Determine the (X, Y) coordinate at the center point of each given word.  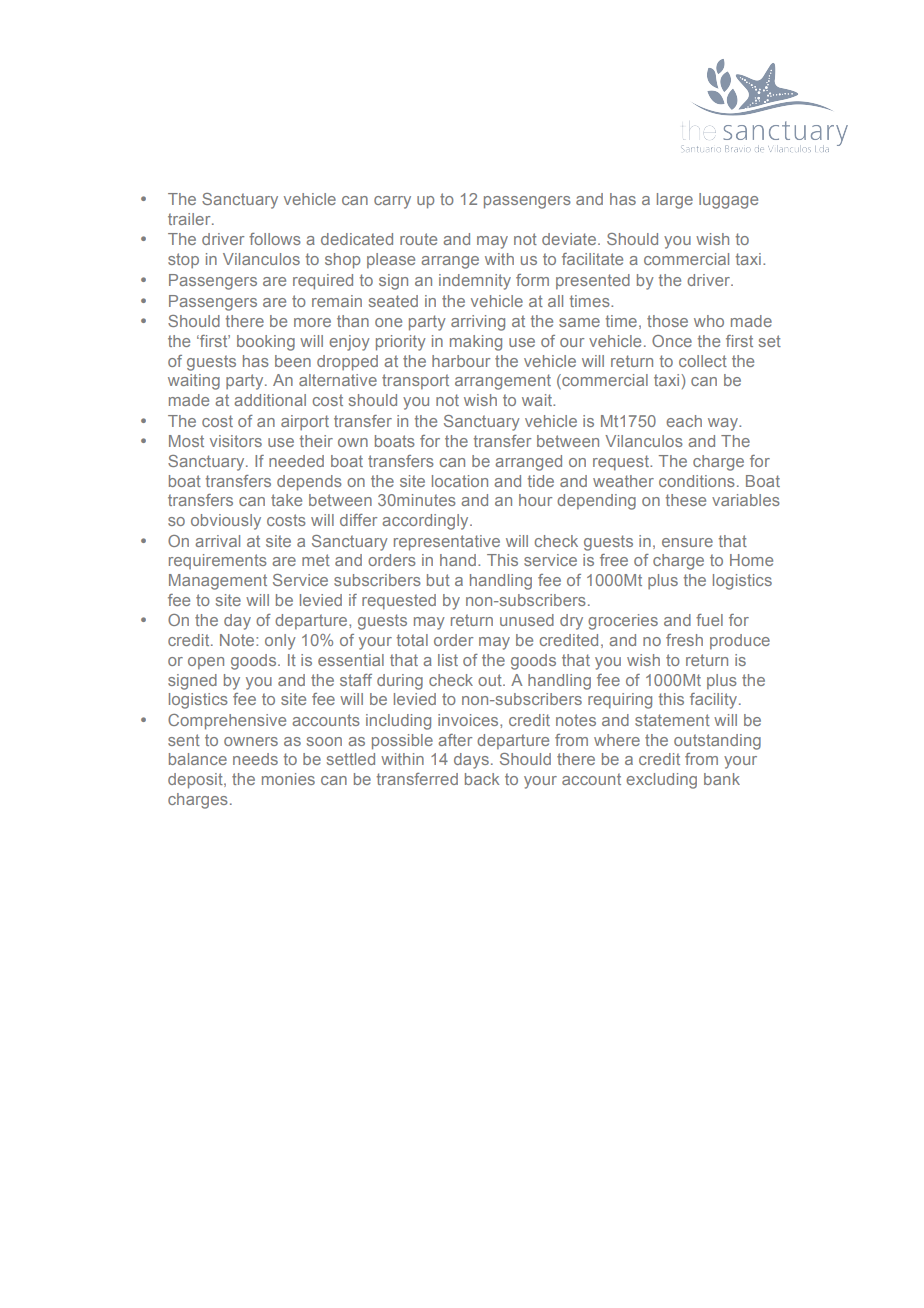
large (675, 201)
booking (266, 343)
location (460, 481)
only (280, 642)
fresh (684, 640)
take (286, 500)
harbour (461, 361)
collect (703, 361)
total (412, 640)
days (471, 761)
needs (255, 759)
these (686, 500)
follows (275, 239)
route (418, 239)
